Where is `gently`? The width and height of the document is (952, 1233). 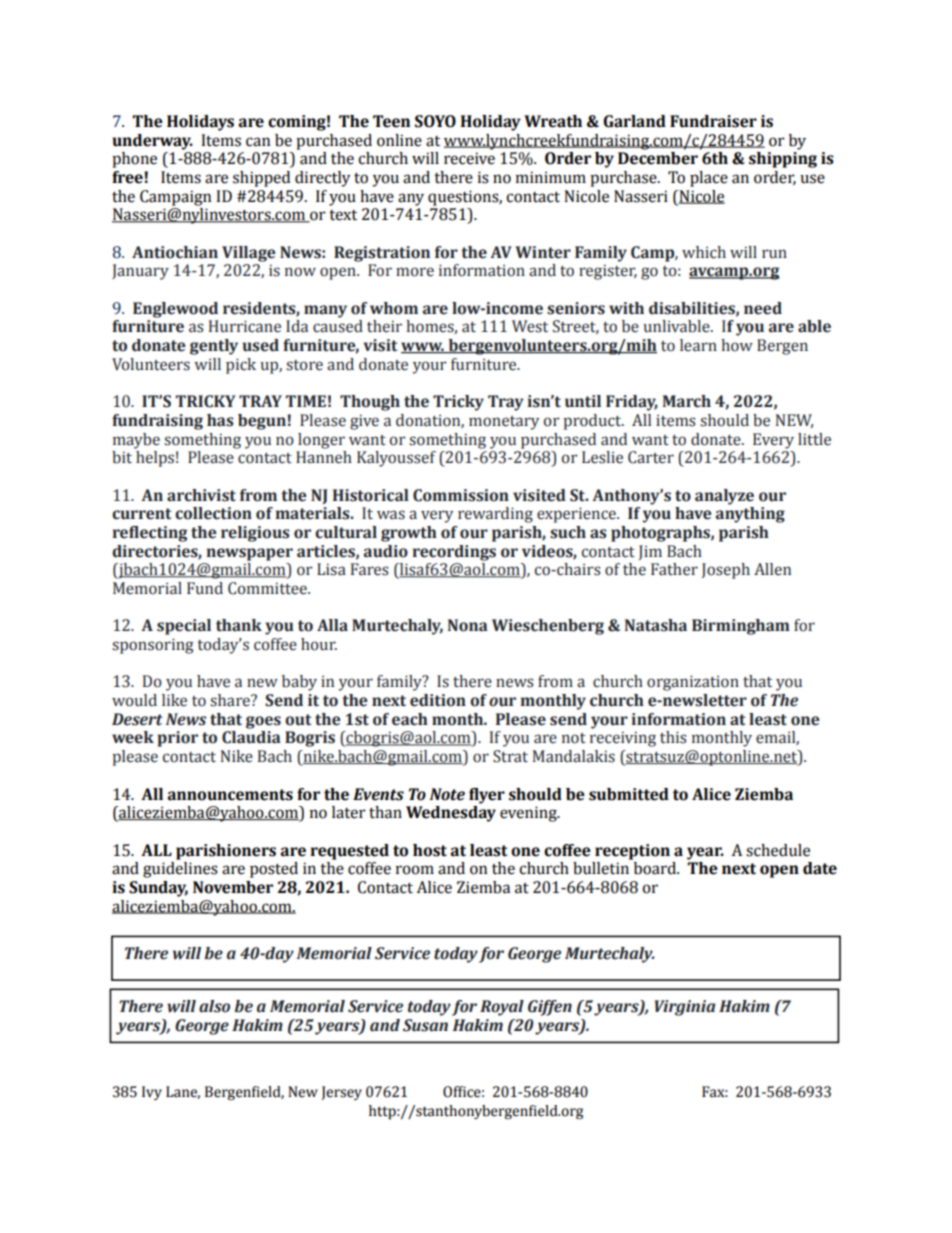 gently is located at coordinates (214, 347).
